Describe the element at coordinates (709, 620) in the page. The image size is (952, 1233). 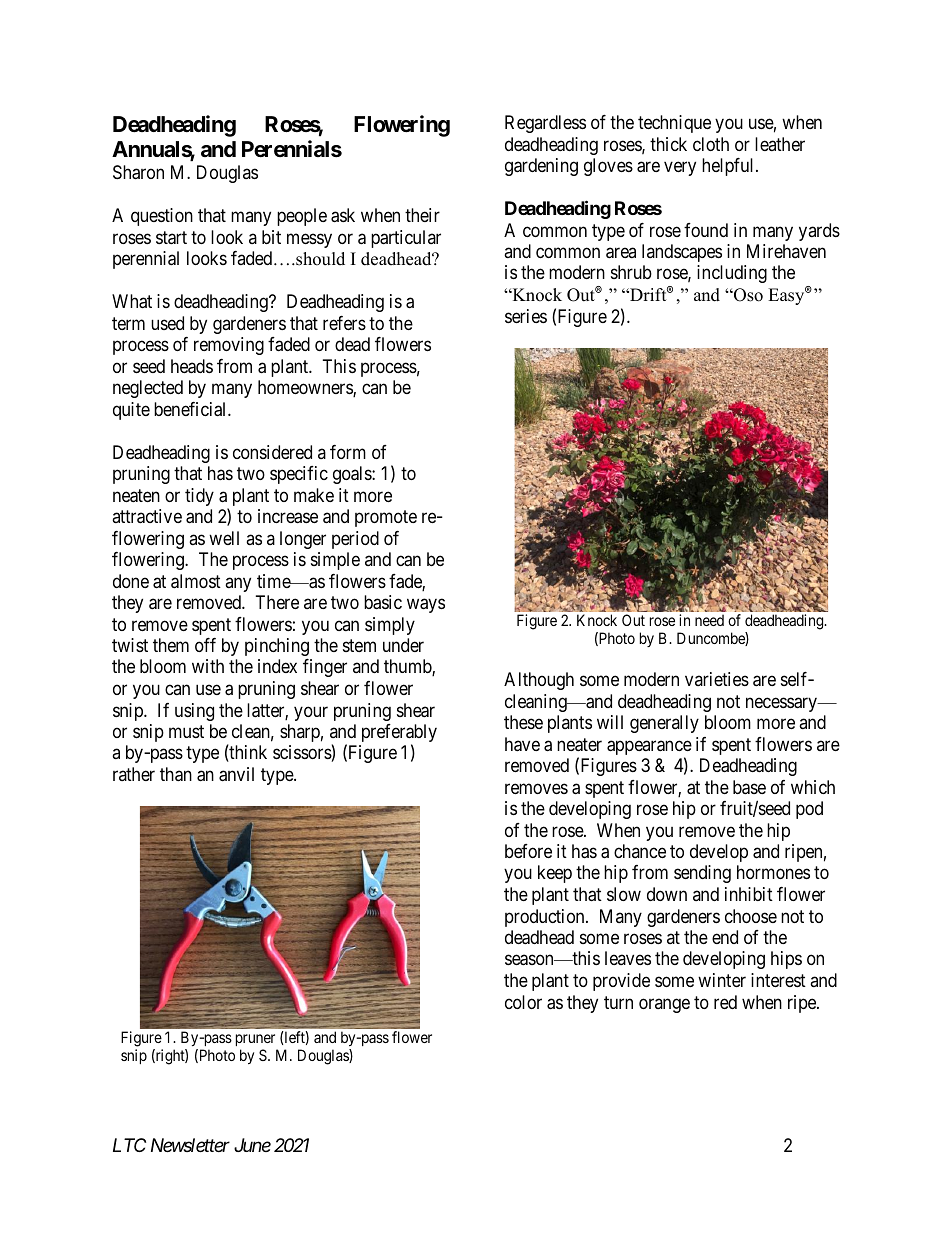
I see `need` at that location.
